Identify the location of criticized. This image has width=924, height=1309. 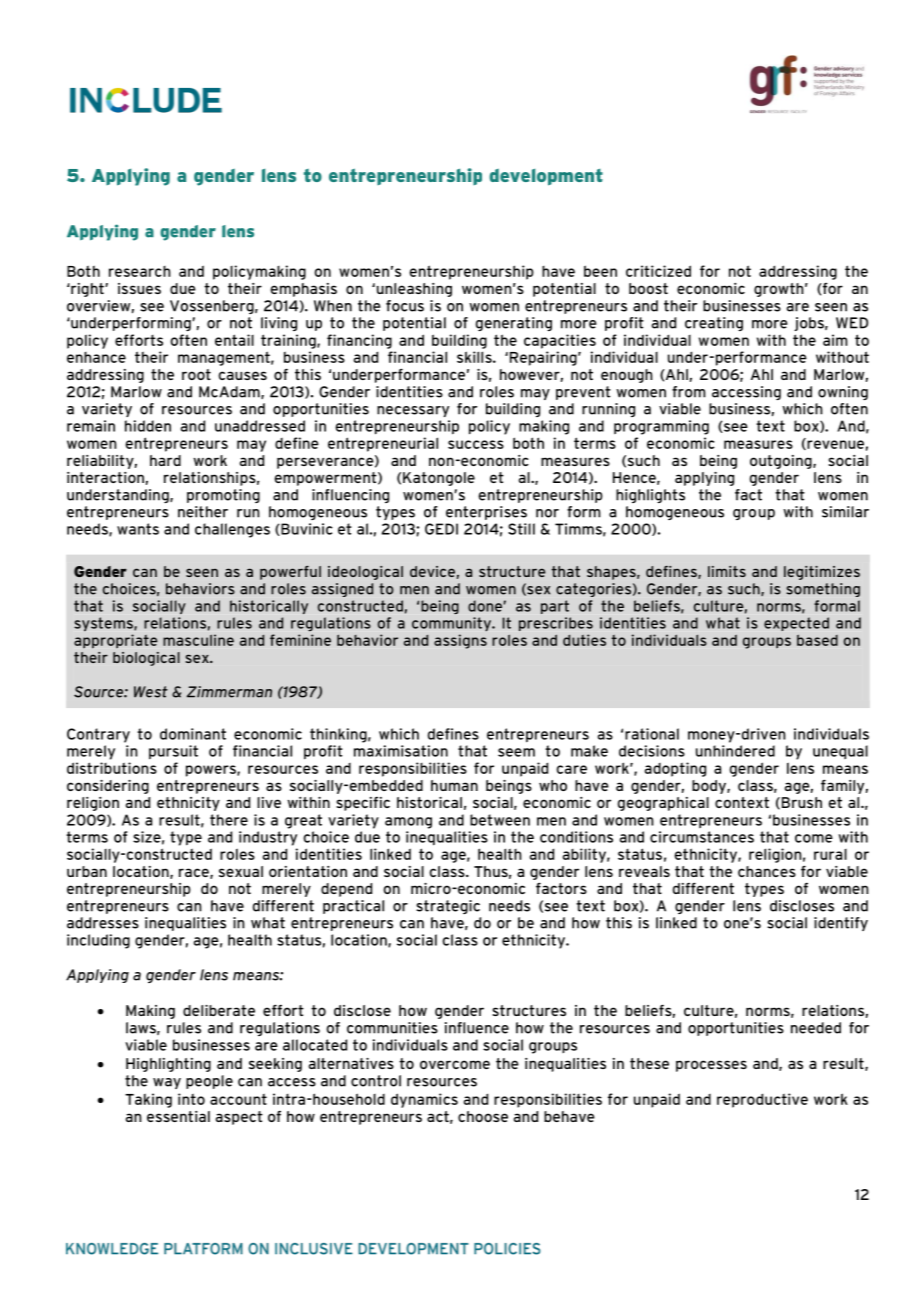
(658, 271).
